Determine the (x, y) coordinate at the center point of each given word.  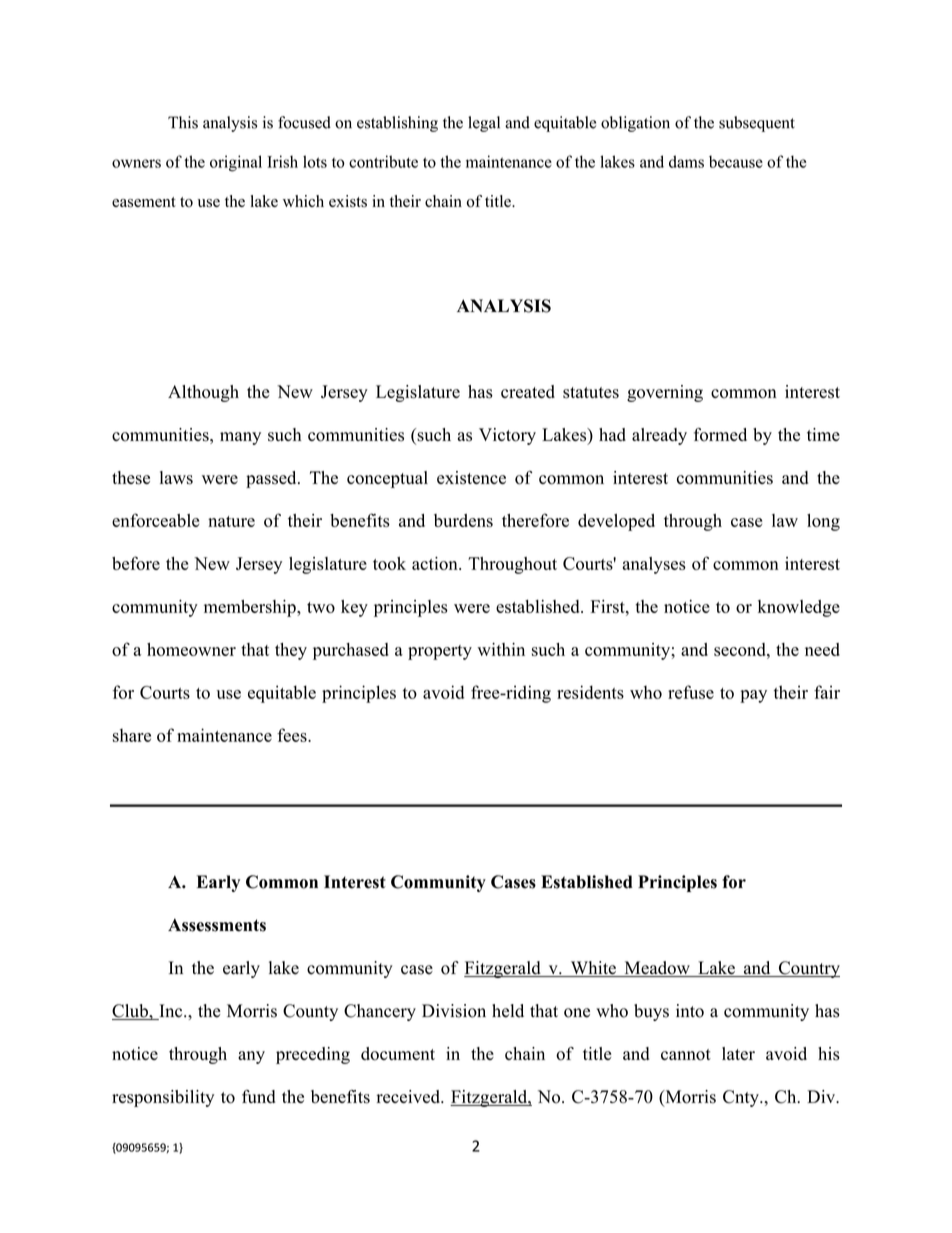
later (738, 1053)
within (501, 649)
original (236, 163)
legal (484, 124)
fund (259, 1096)
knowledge (799, 608)
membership (251, 608)
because (736, 161)
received (409, 1096)
